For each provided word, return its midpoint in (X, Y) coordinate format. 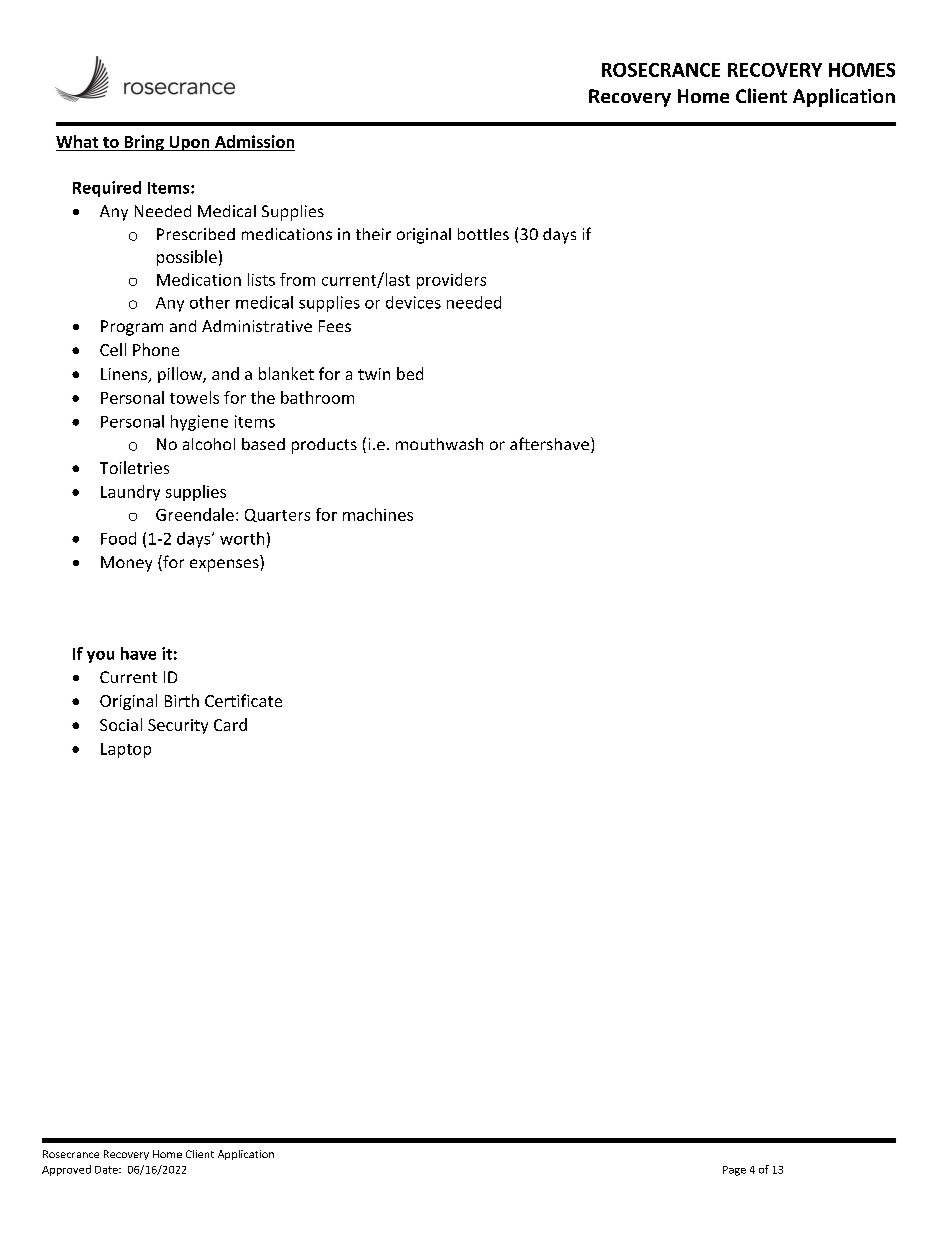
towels (194, 397)
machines (378, 514)
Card (230, 724)
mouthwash (439, 444)
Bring (144, 143)
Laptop (126, 750)
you (100, 657)
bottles (483, 234)
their (373, 234)
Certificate (243, 700)
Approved (66, 1170)
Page (734, 1171)
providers (451, 281)
